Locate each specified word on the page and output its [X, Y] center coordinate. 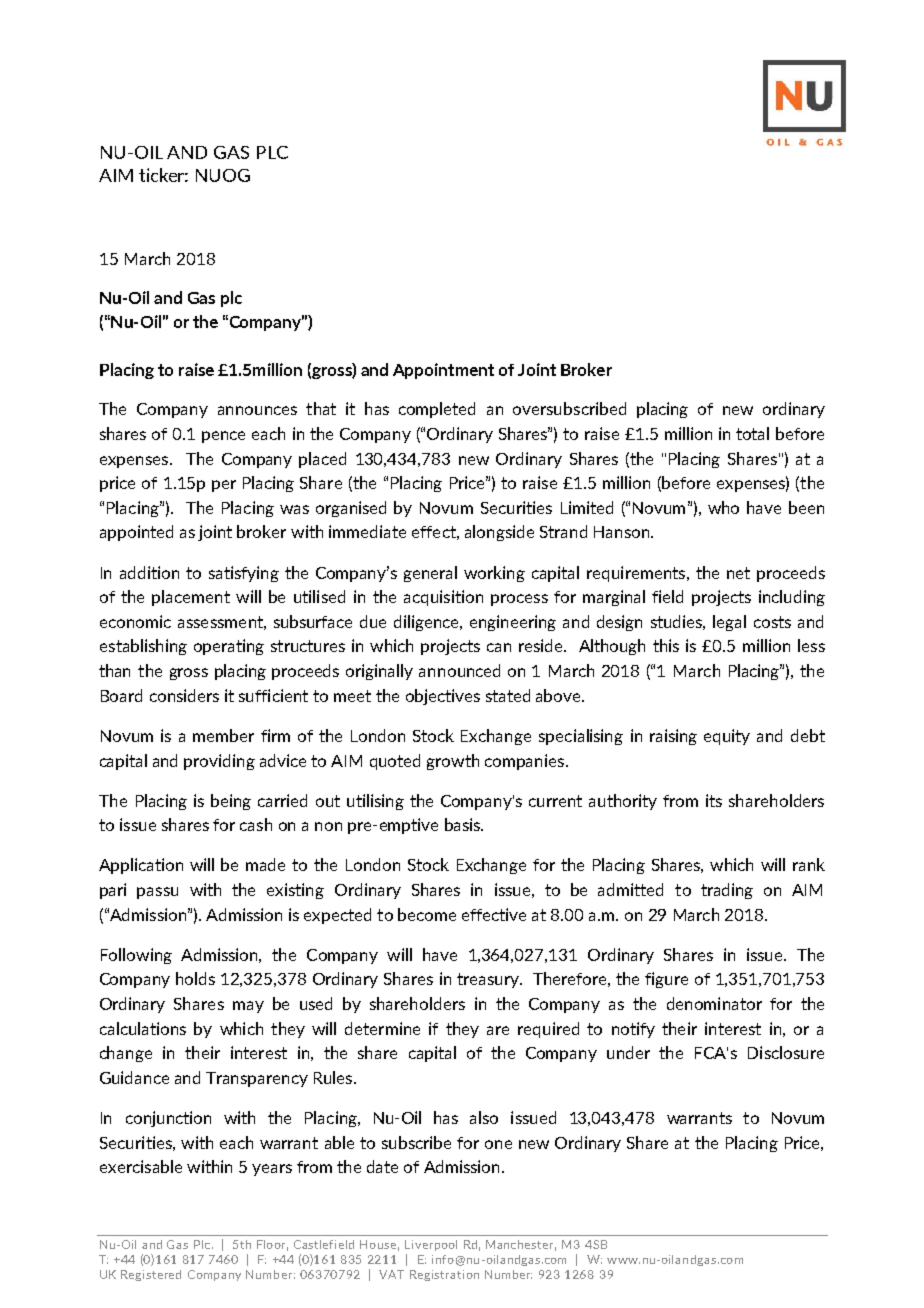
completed [437, 410]
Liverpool [431, 1245]
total [752, 433]
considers [184, 695]
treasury [489, 980]
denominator [714, 1003]
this [666, 645]
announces [257, 410]
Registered [151, 1275]
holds [195, 978]
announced [459, 670]
